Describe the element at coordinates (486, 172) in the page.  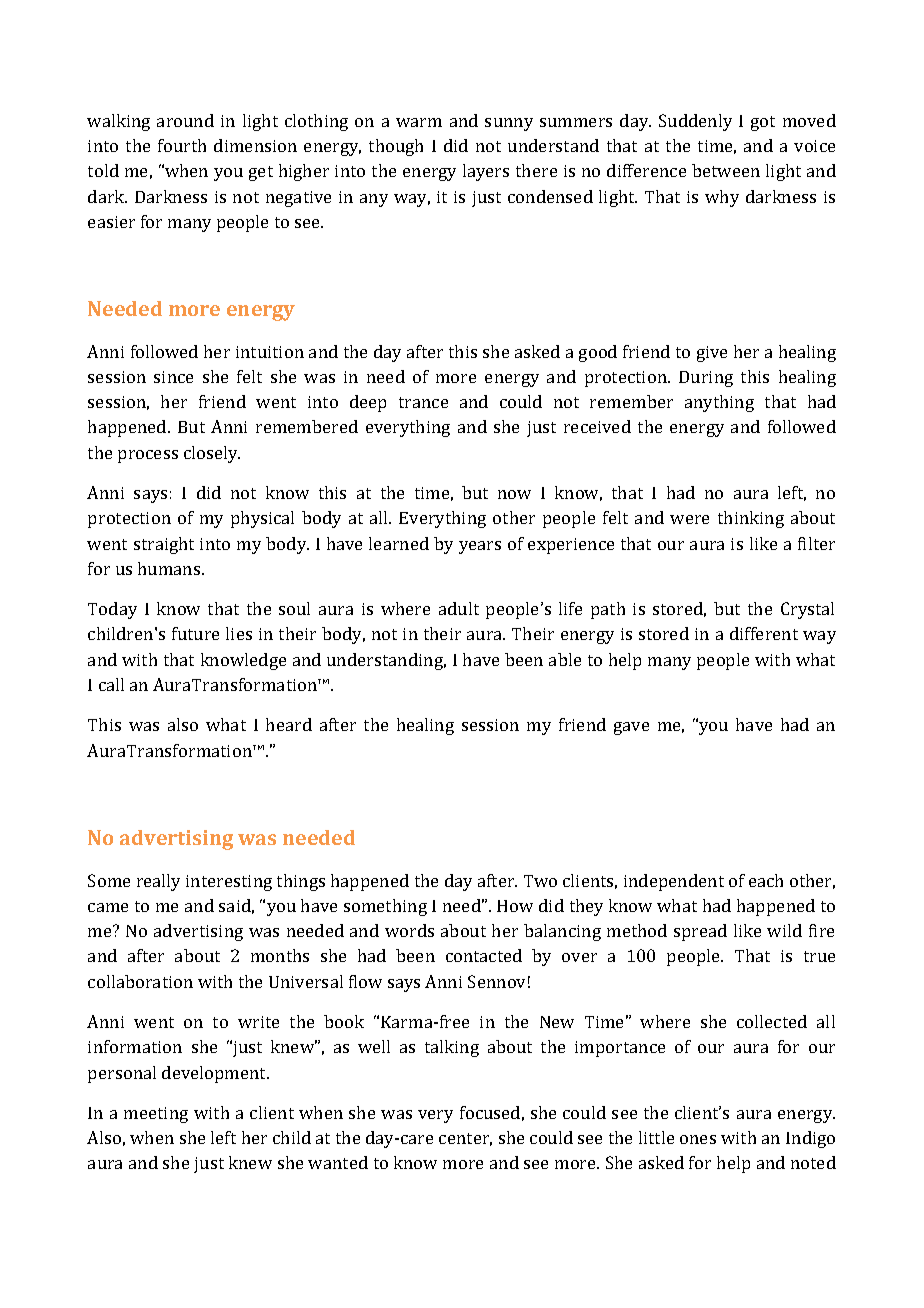
I see `layers` at that location.
